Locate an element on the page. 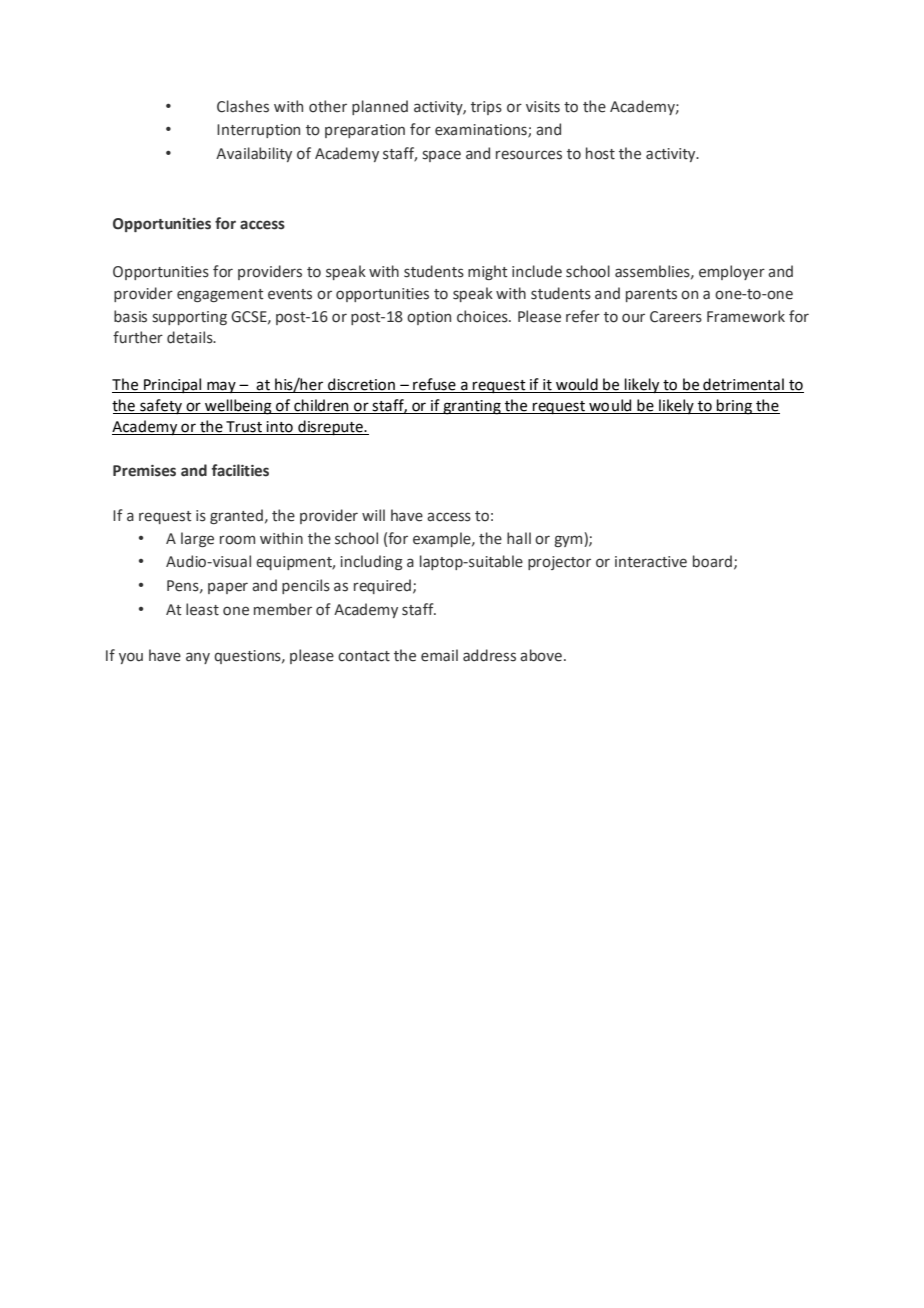 The width and height of the document is (924, 1308). may is located at coordinates (221, 387).
